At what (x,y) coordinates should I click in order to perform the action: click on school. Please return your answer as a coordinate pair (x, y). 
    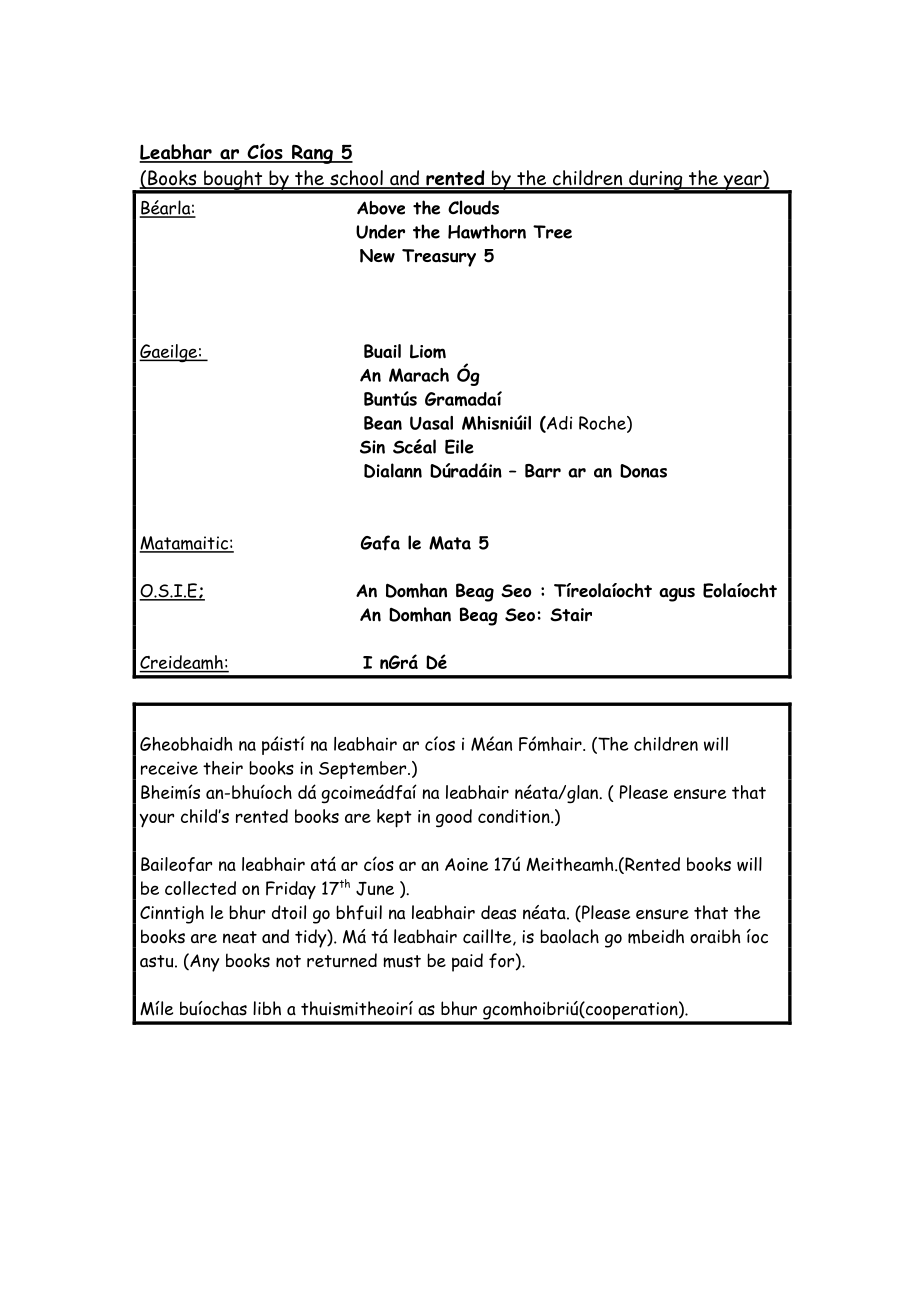
    Looking at the image, I should click on (356, 179).
